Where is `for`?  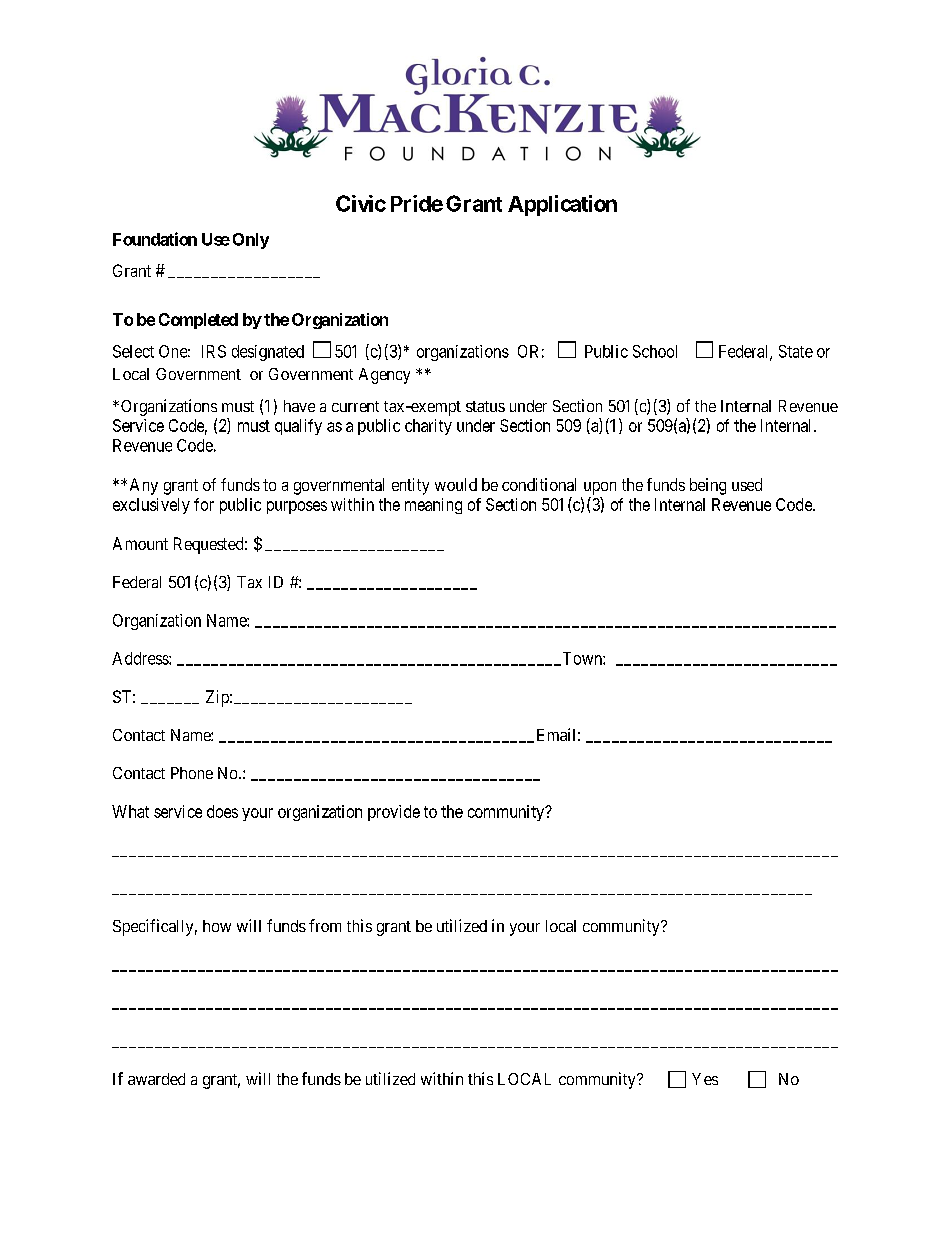 for is located at coordinates (204, 504).
